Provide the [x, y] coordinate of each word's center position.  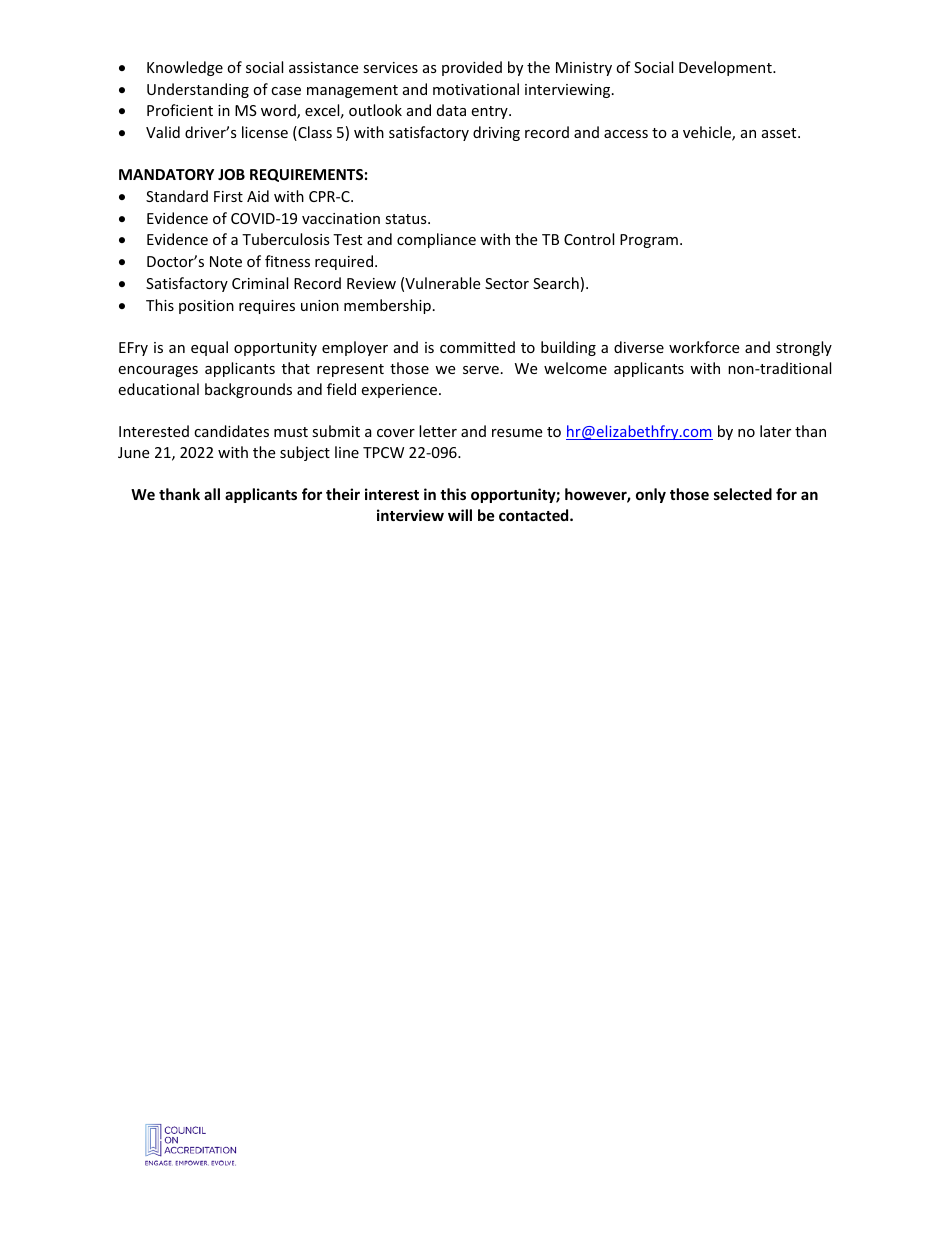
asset [780, 133]
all [212, 494]
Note [226, 261]
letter [438, 431]
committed [477, 347]
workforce [704, 347]
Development [726, 68]
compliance [436, 240]
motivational [476, 89]
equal [209, 348]
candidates [231, 431]
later [775, 431]
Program [649, 241]
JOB [231, 174]
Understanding [198, 90]
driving [496, 133]
